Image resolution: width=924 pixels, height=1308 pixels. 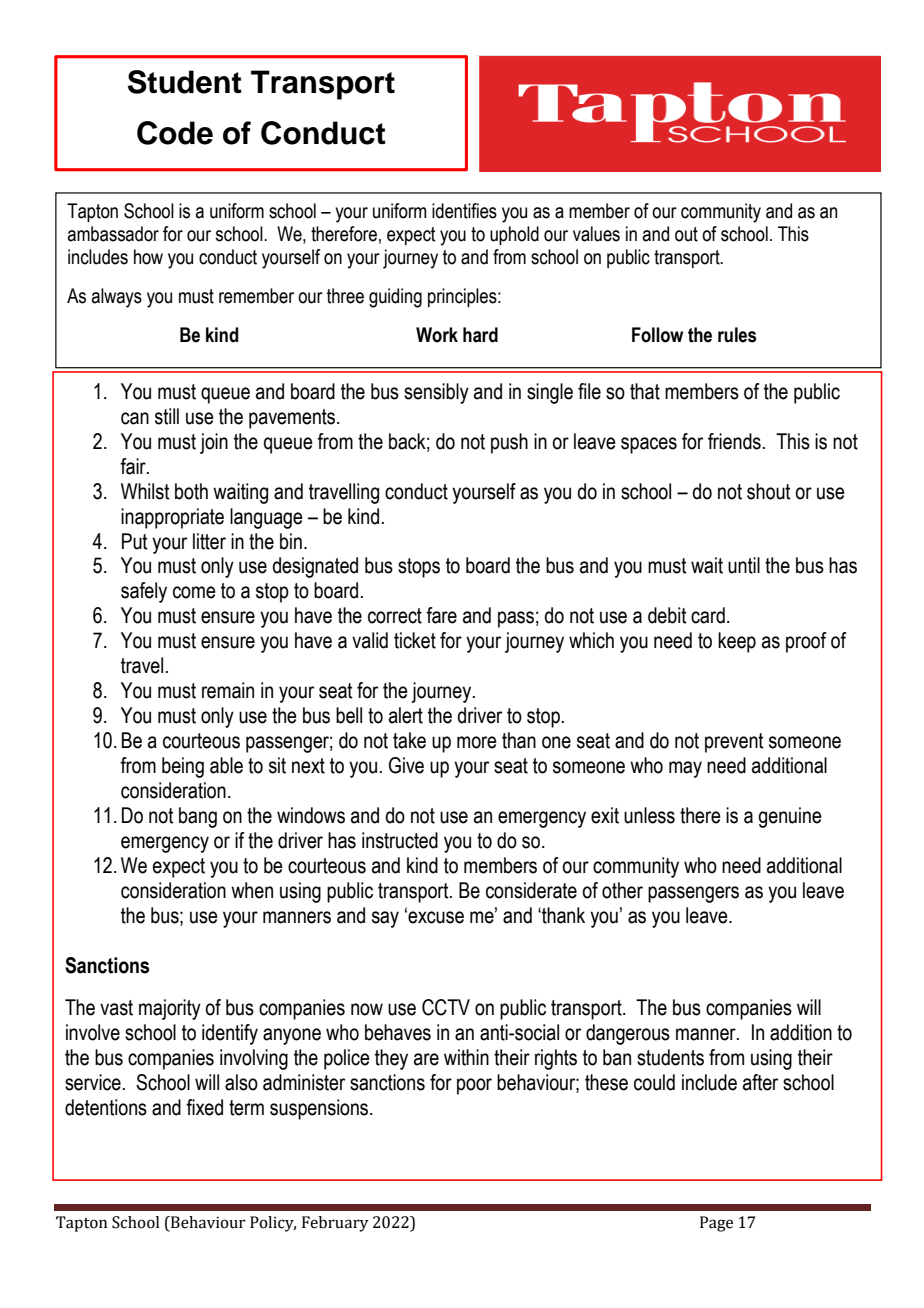 I want to click on February, so click(x=335, y=1224).
